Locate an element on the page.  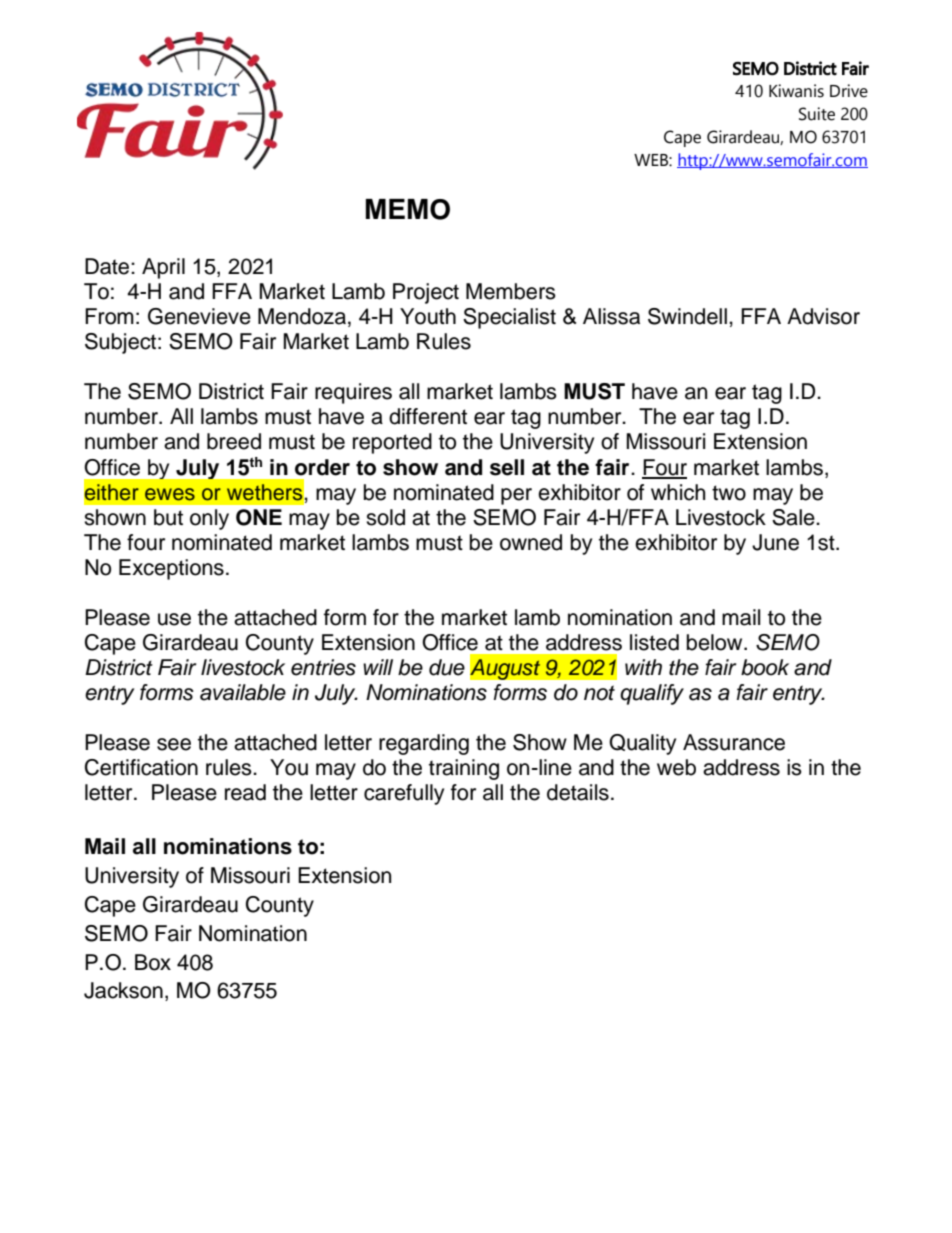
book is located at coordinates (765, 667).
